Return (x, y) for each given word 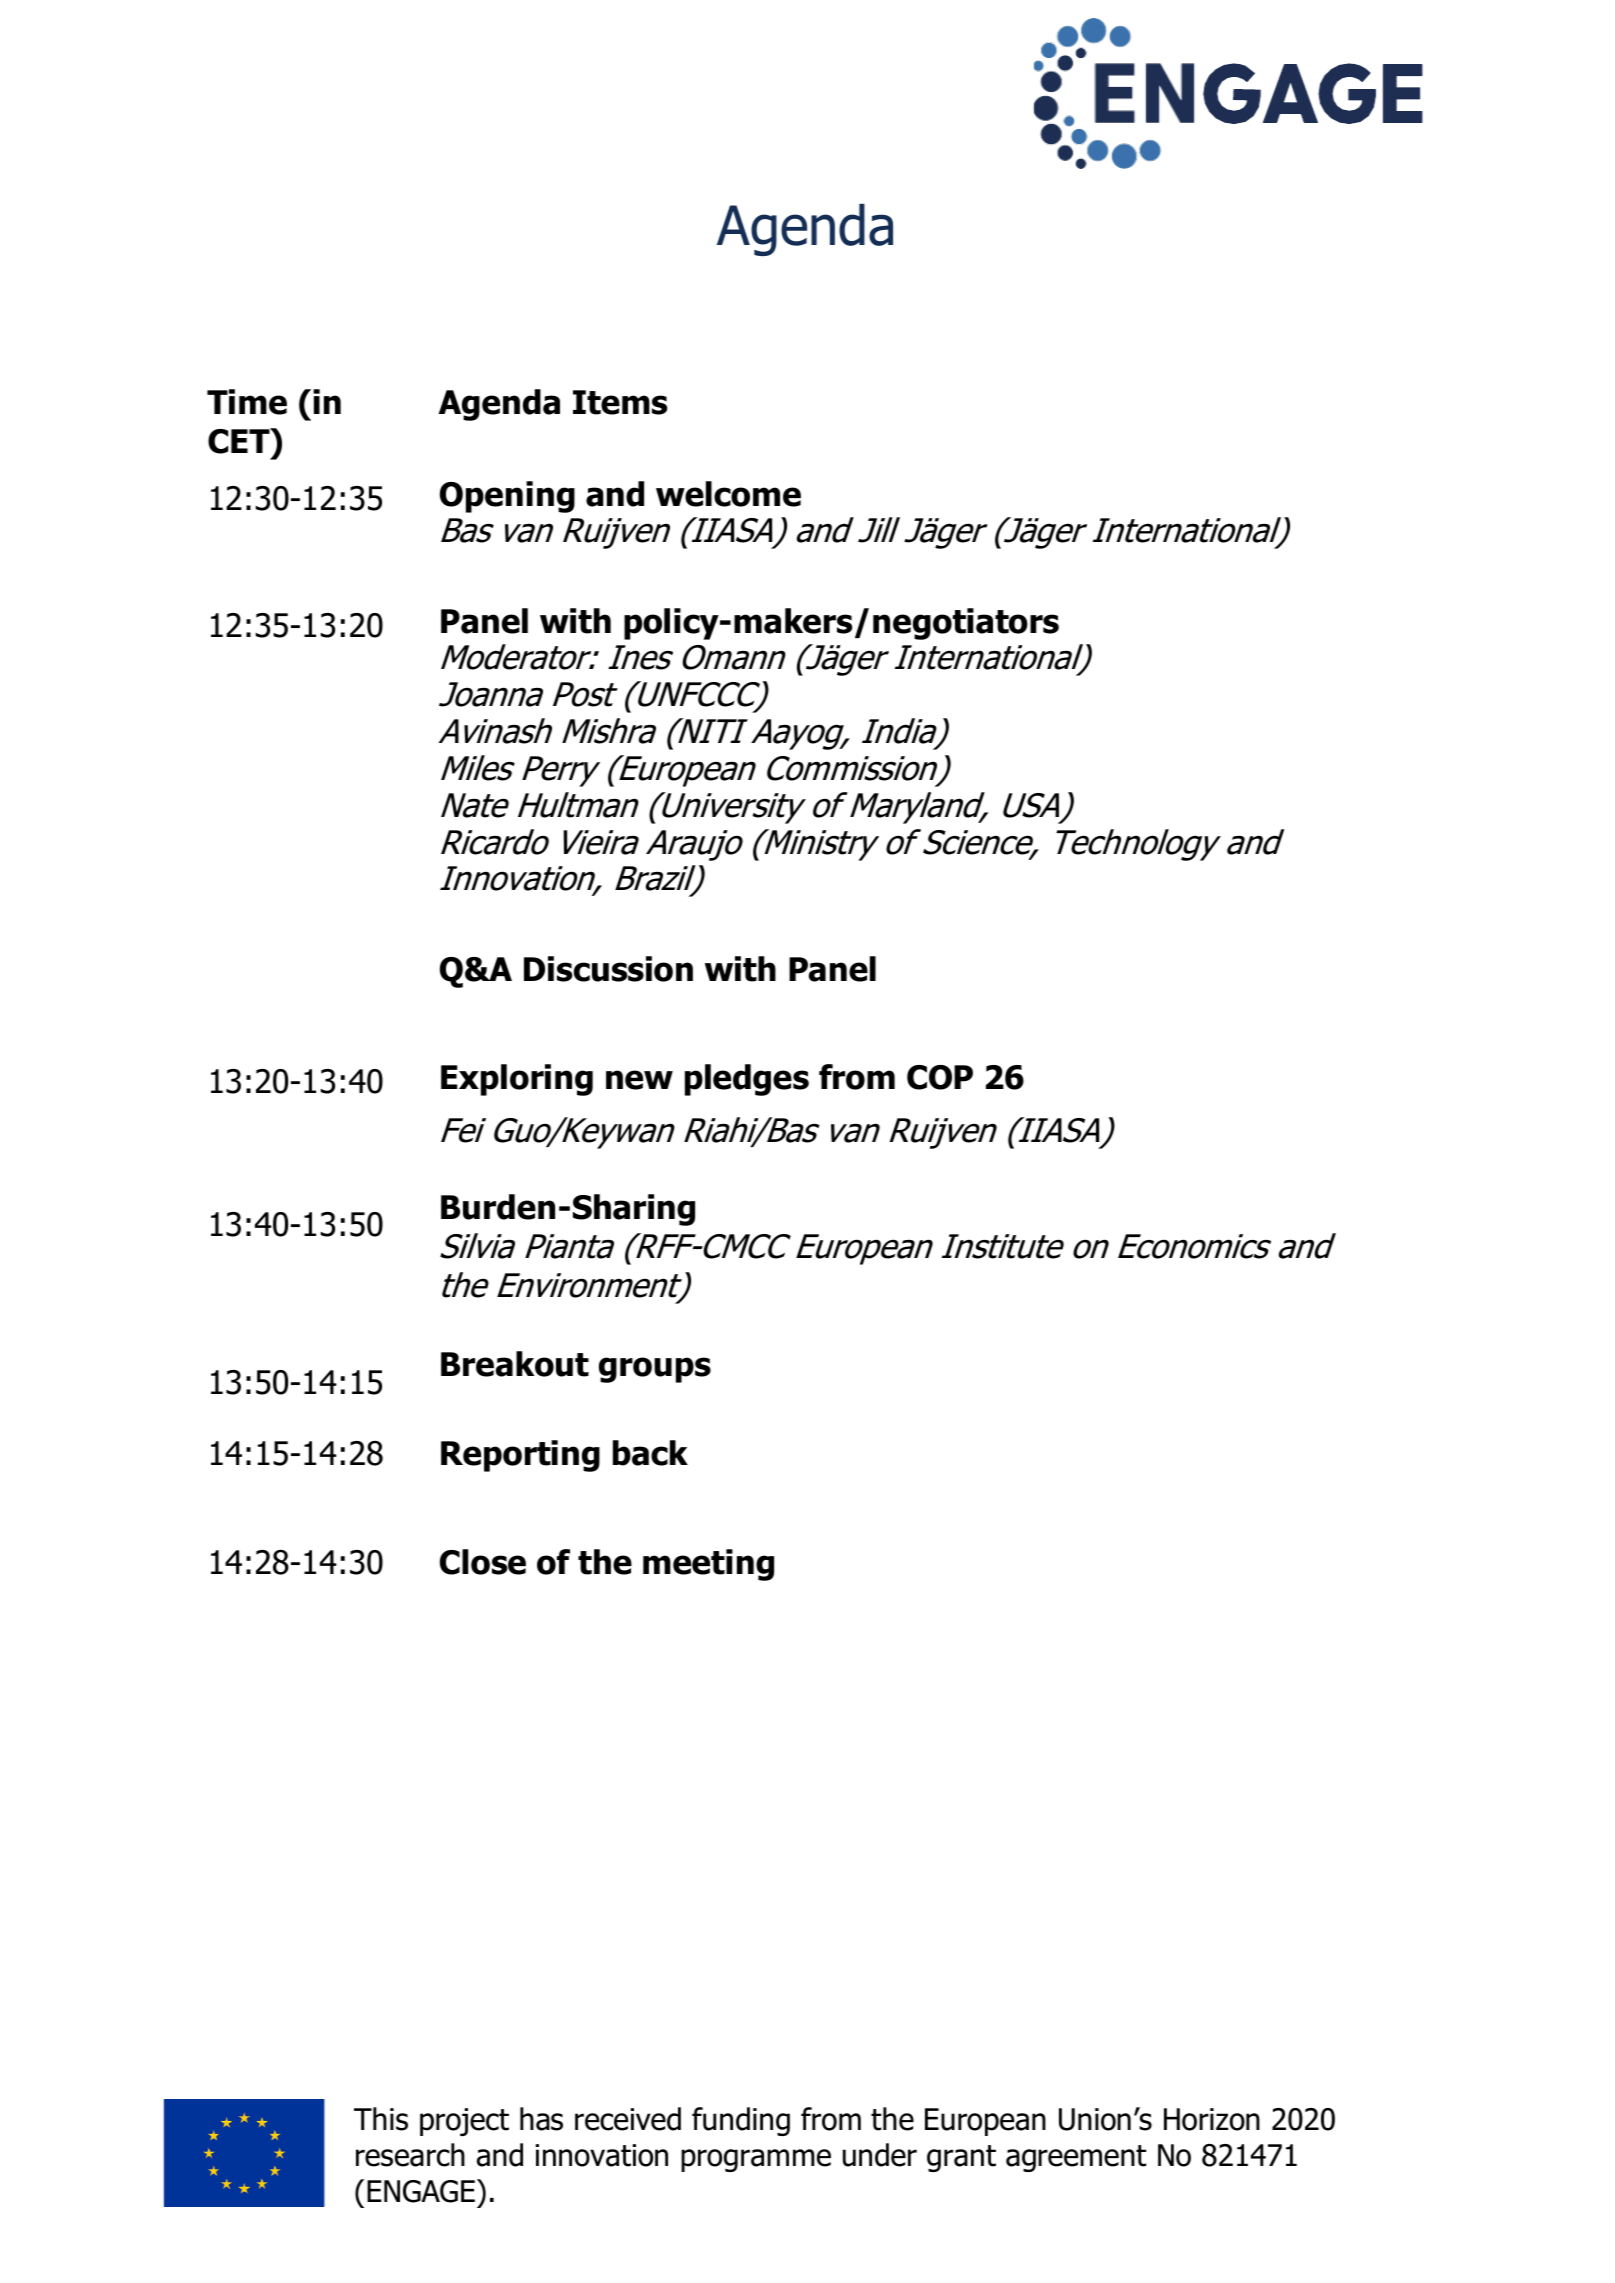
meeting (708, 1565)
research (410, 2155)
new (639, 1080)
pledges (747, 1080)
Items (620, 402)
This (381, 2119)
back (650, 1453)
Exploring (517, 1080)
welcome (728, 494)
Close (483, 1562)
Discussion (608, 969)
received (628, 2119)
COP (940, 1077)
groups (655, 1370)
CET (240, 441)
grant (961, 2158)
